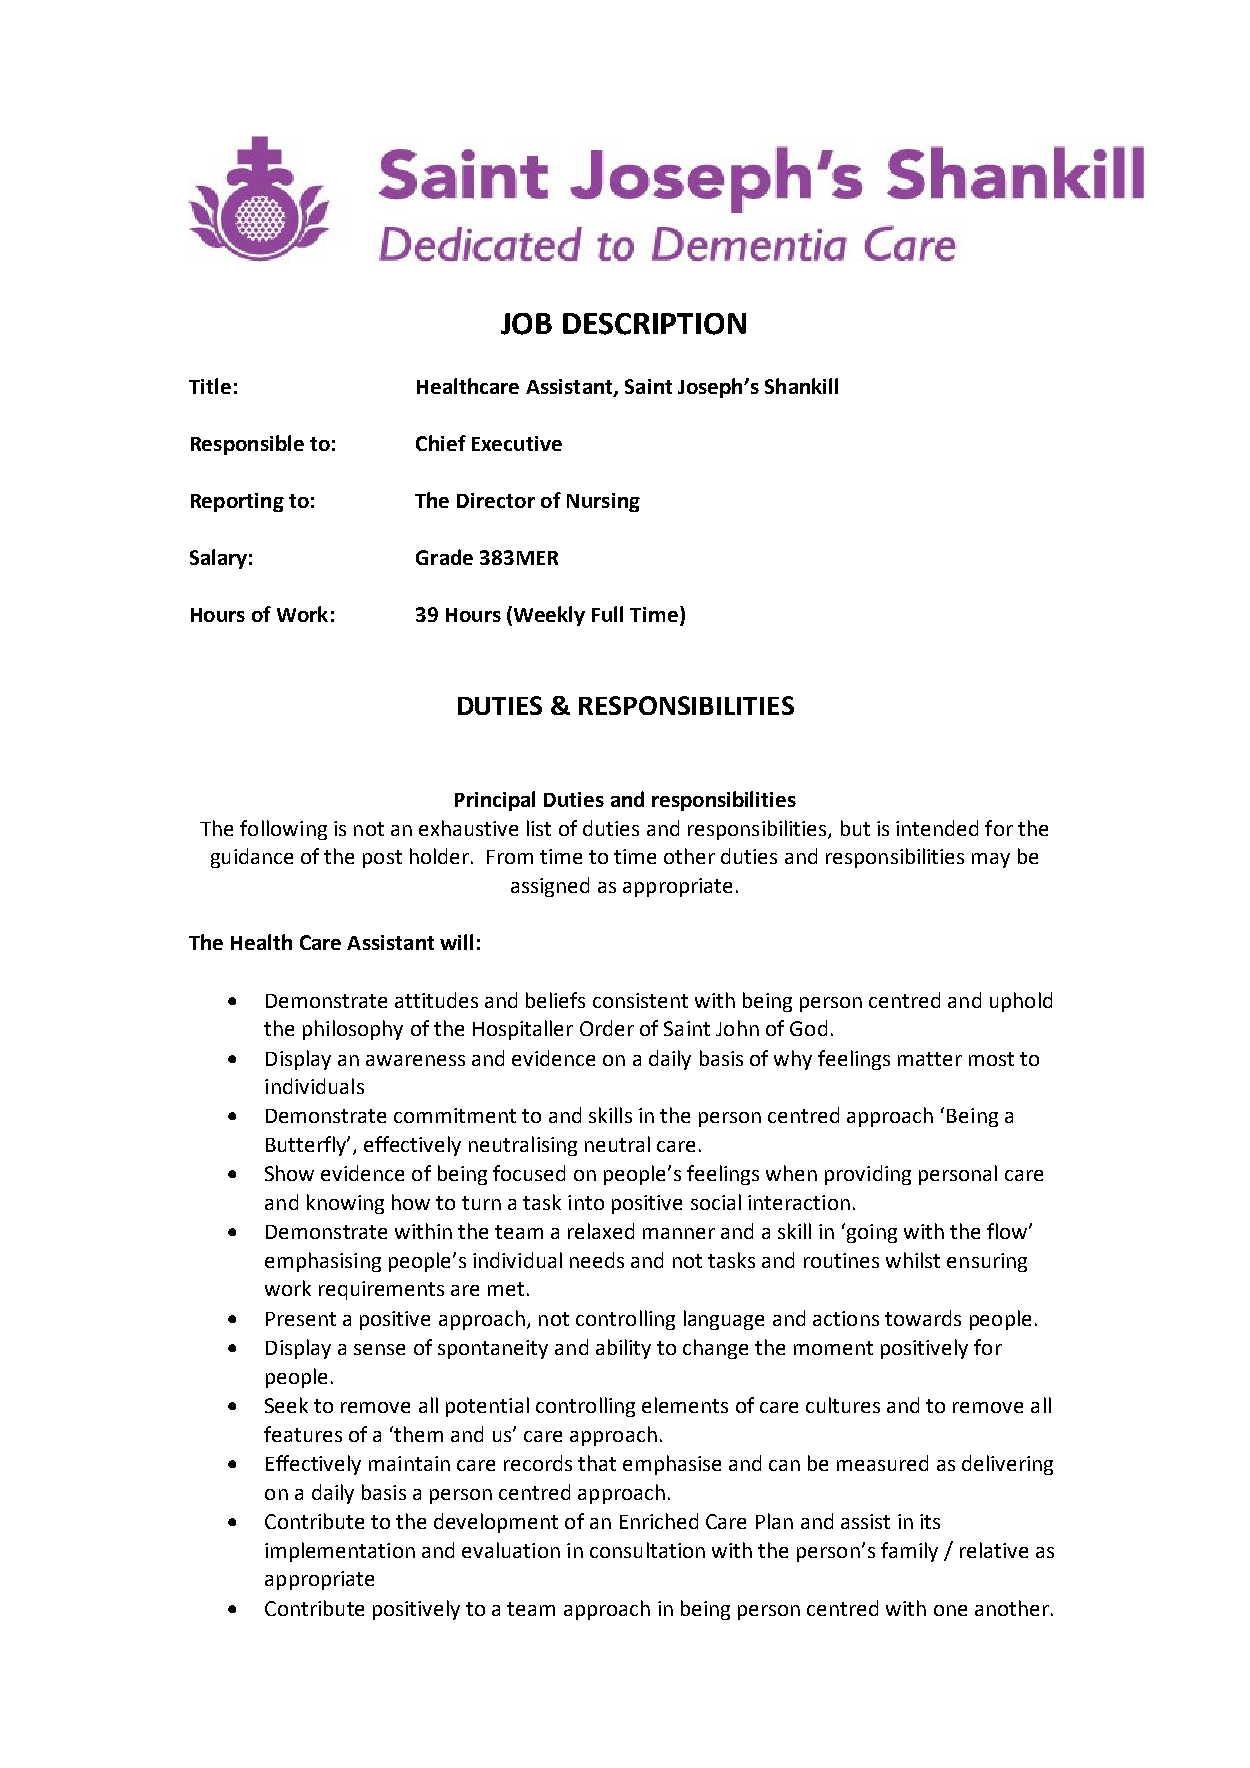  Describe the element at coordinates (1021, 1002) in the screenshot. I see `uphold` at that location.
